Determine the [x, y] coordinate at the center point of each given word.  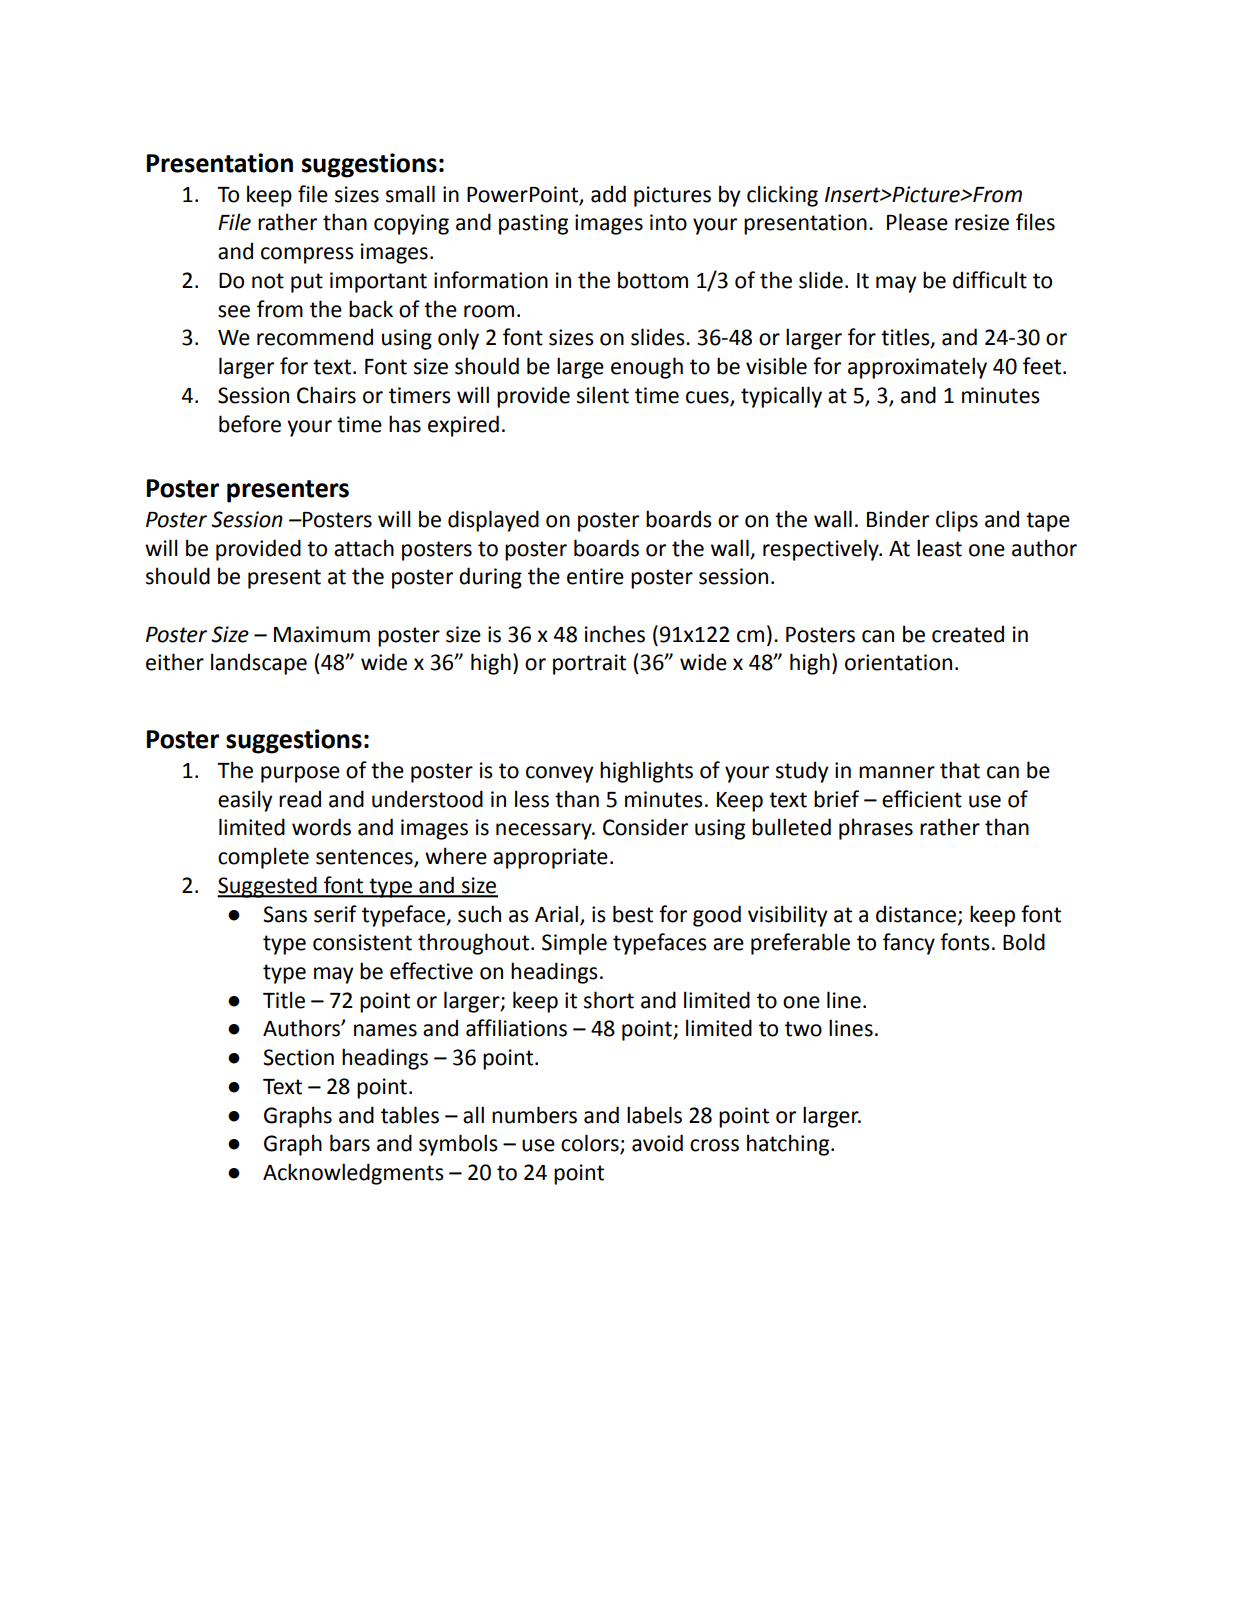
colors [591, 1144]
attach [364, 548]
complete [263, 858]
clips [957, 521]
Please [917, 222]
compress [307, 255]
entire [595, 576]
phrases [876, 829]
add [608, 194]
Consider [645, 827]
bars [350, 1143]
